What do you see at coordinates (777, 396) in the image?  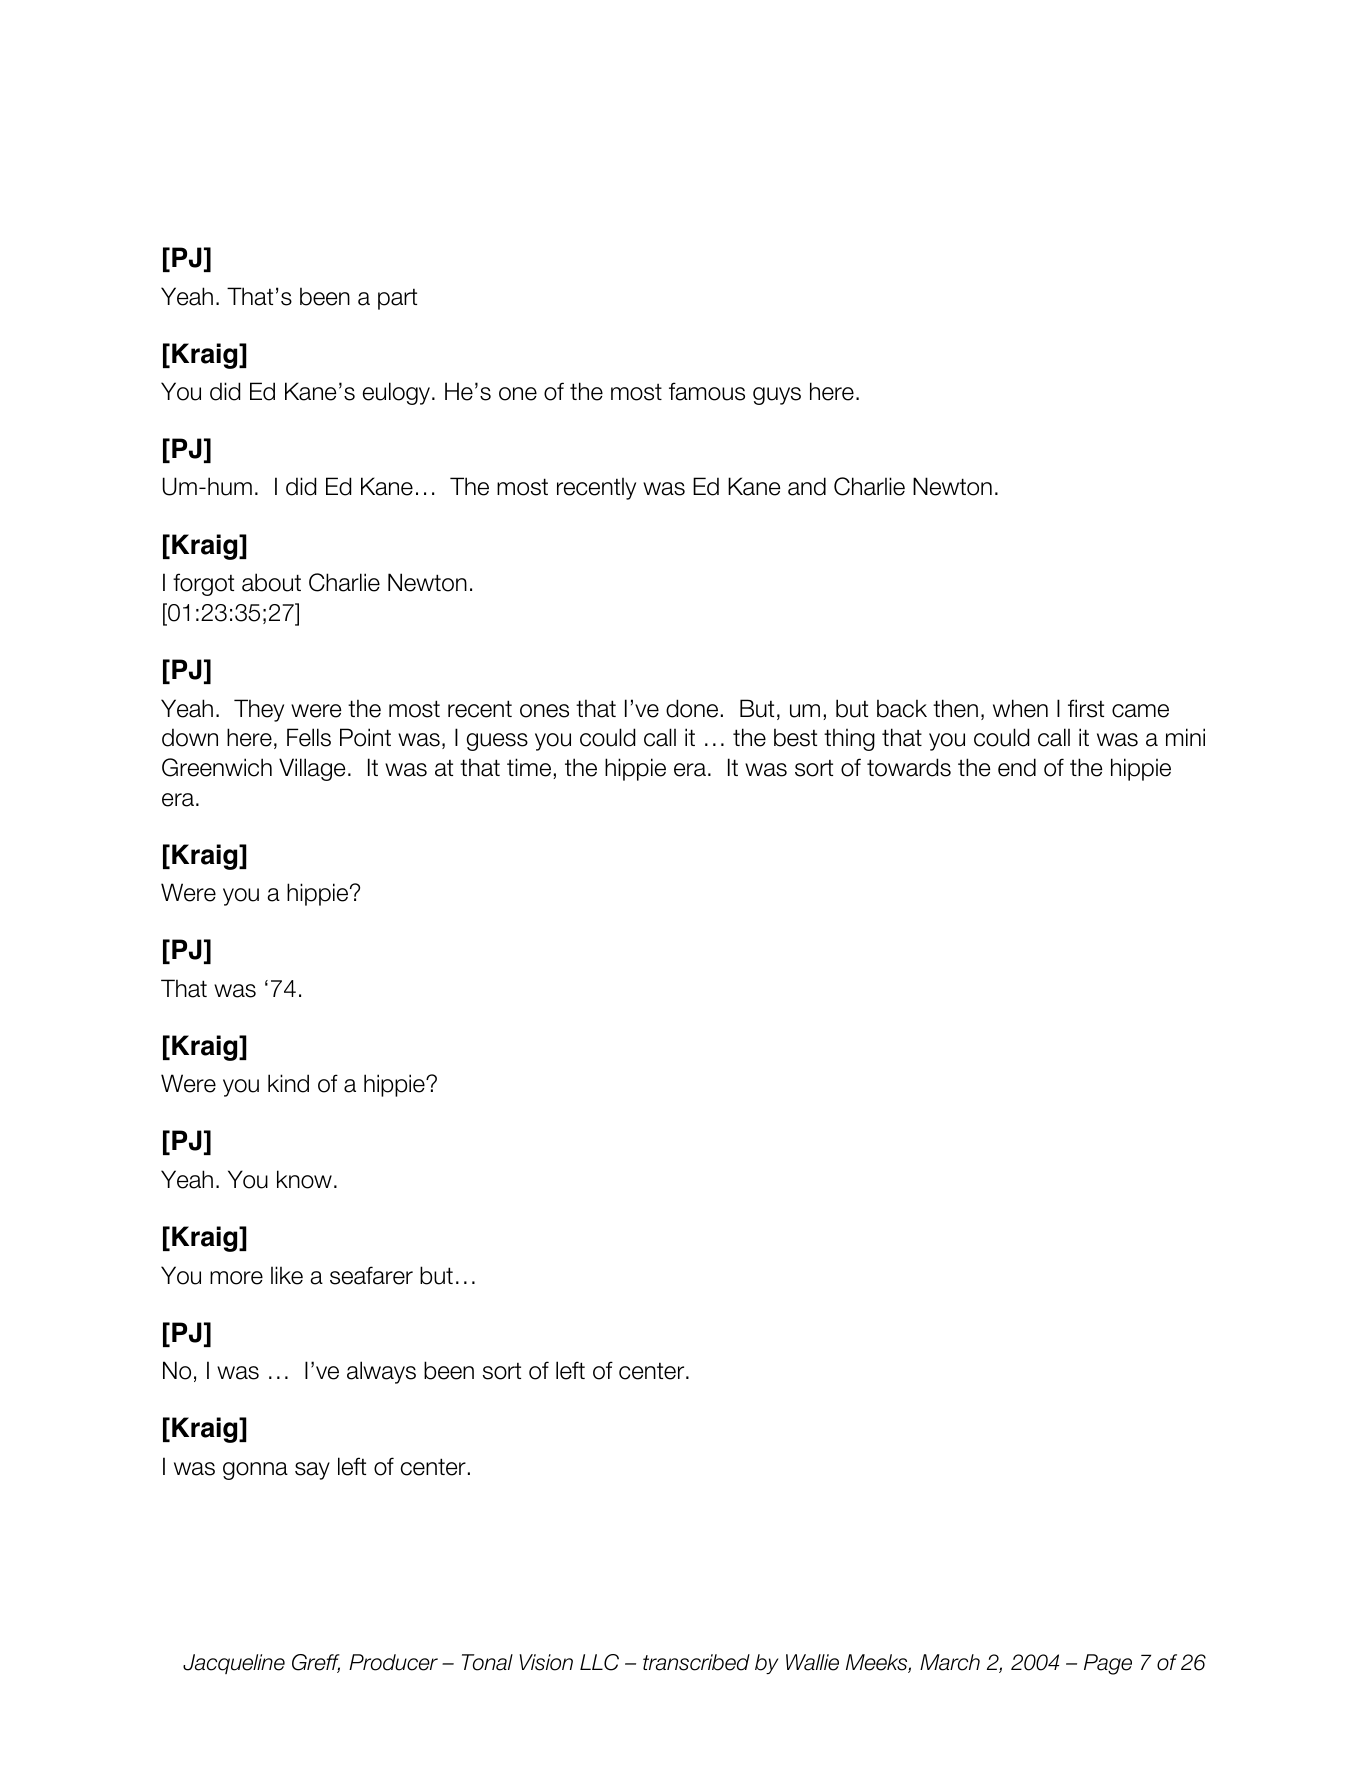 I see `guys` at bounding box center [777, 396].
